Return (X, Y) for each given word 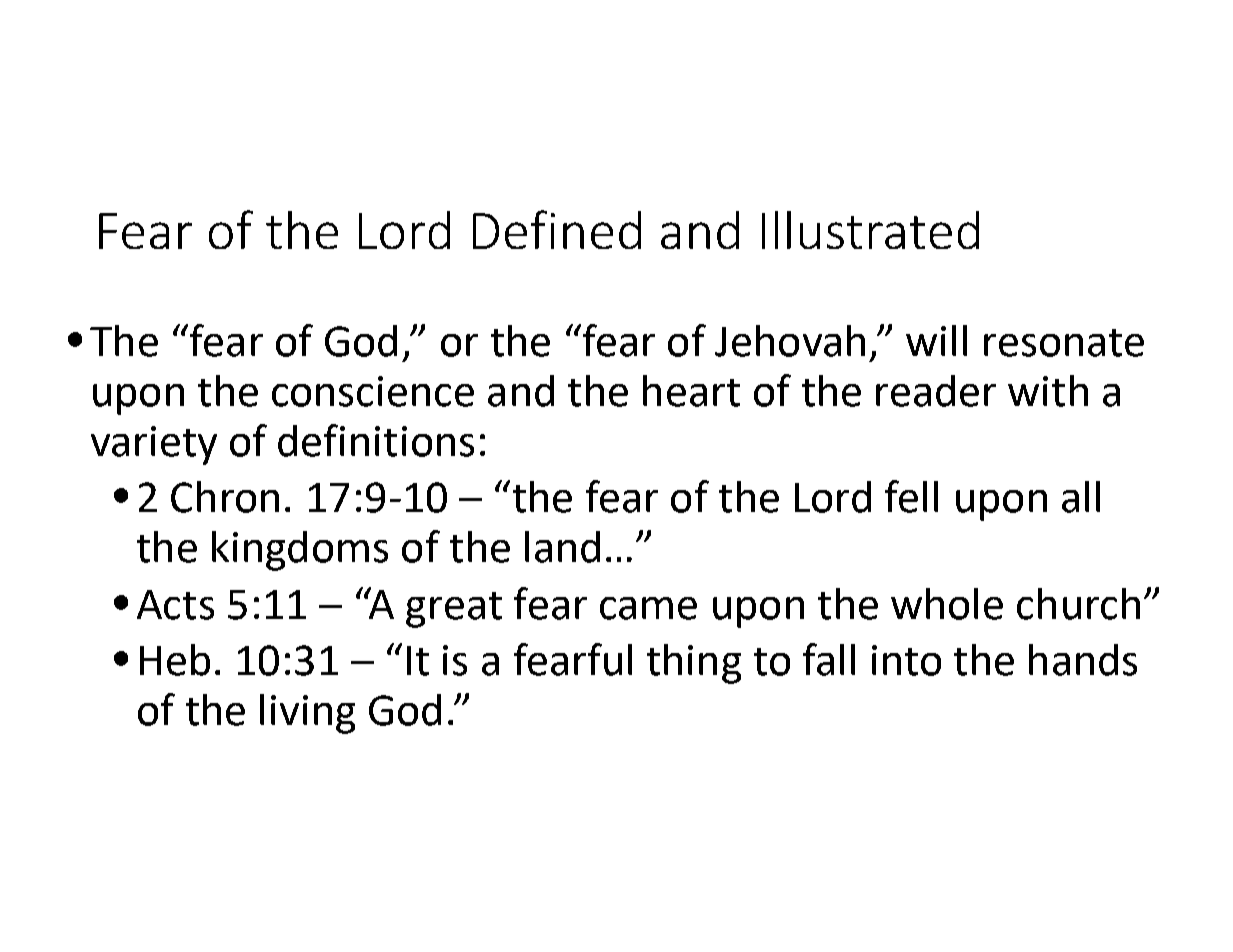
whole (947, 604)
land (562, 547)
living (307, 714)
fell (911, 496)
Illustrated (870, 230)
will (936, 340)
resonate (1064, 343)
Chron (225, 497)
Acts (175, 605)
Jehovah (790, 341)
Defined (557, 229)
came (648, 608)
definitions (376, 440)
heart (691, 391)
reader (936, 391)
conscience (373, 391)
